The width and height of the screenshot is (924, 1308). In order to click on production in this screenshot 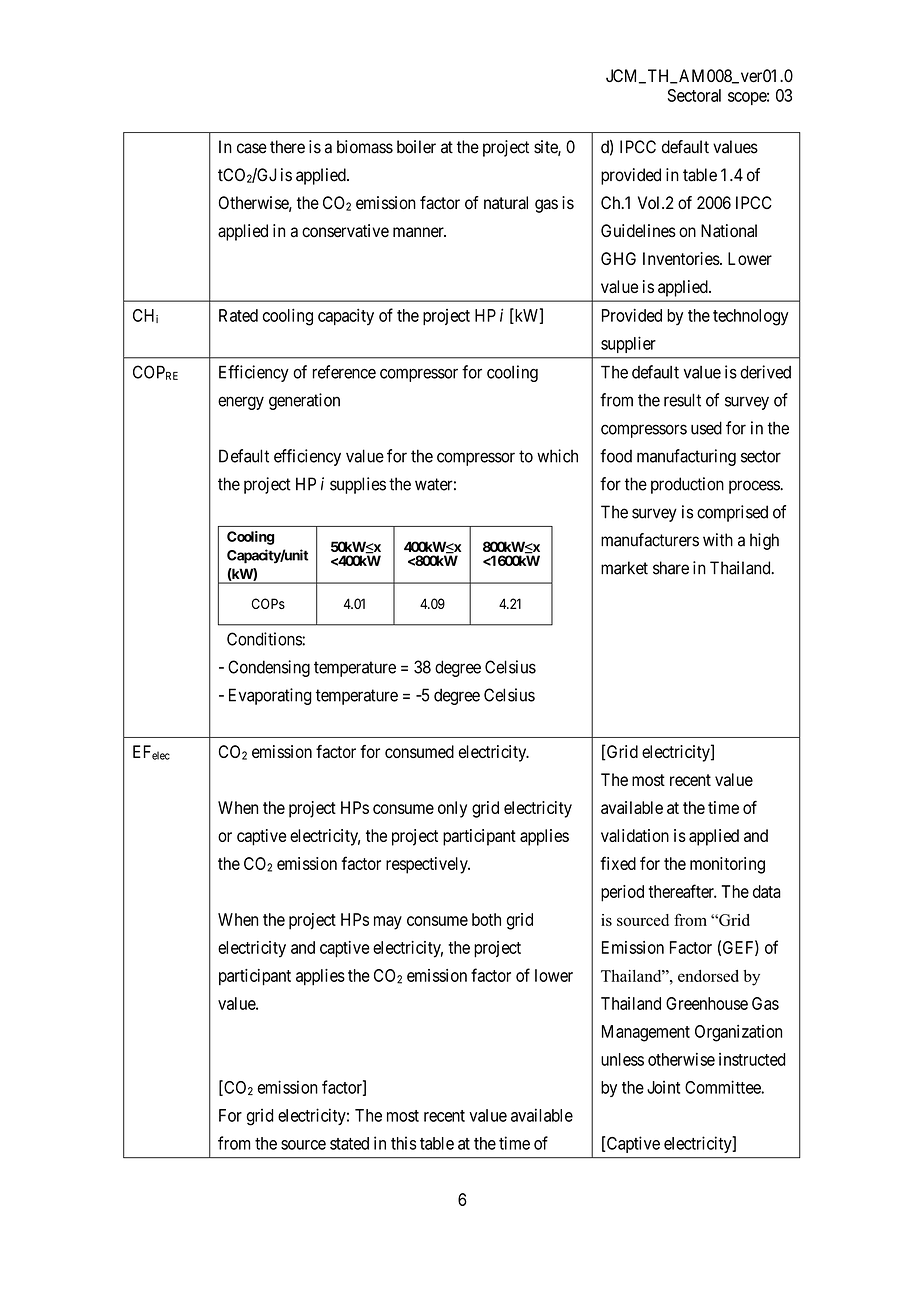, I will do `click(687, 485)`.
